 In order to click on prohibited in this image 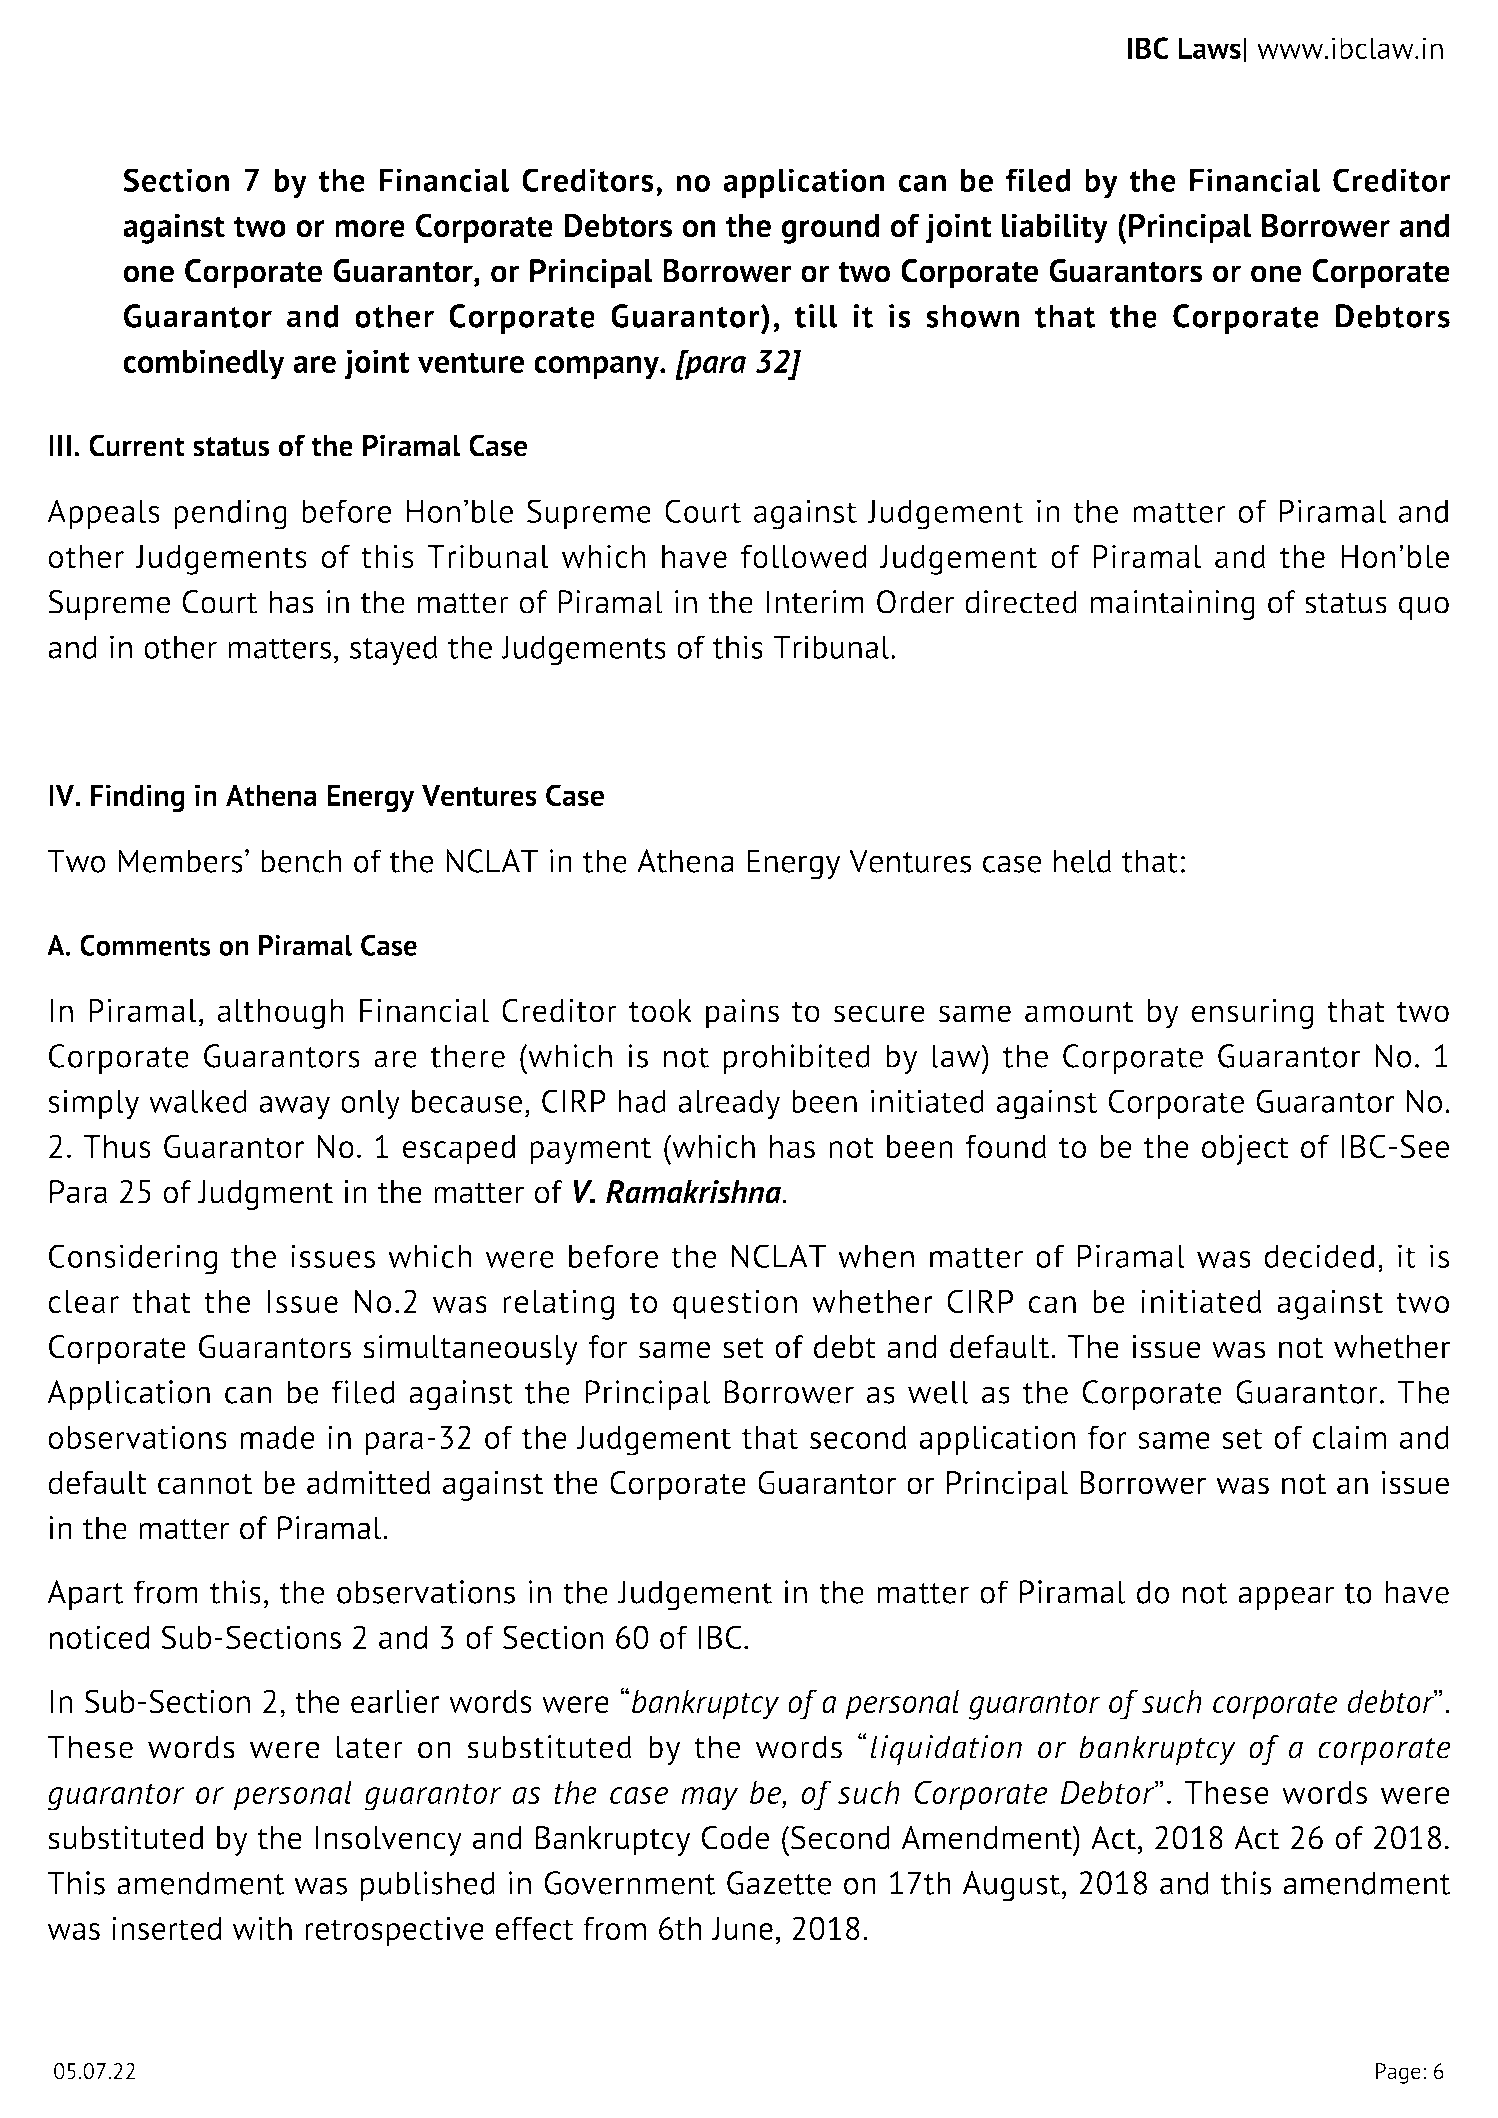, I will do `click(796, 1059)`.
